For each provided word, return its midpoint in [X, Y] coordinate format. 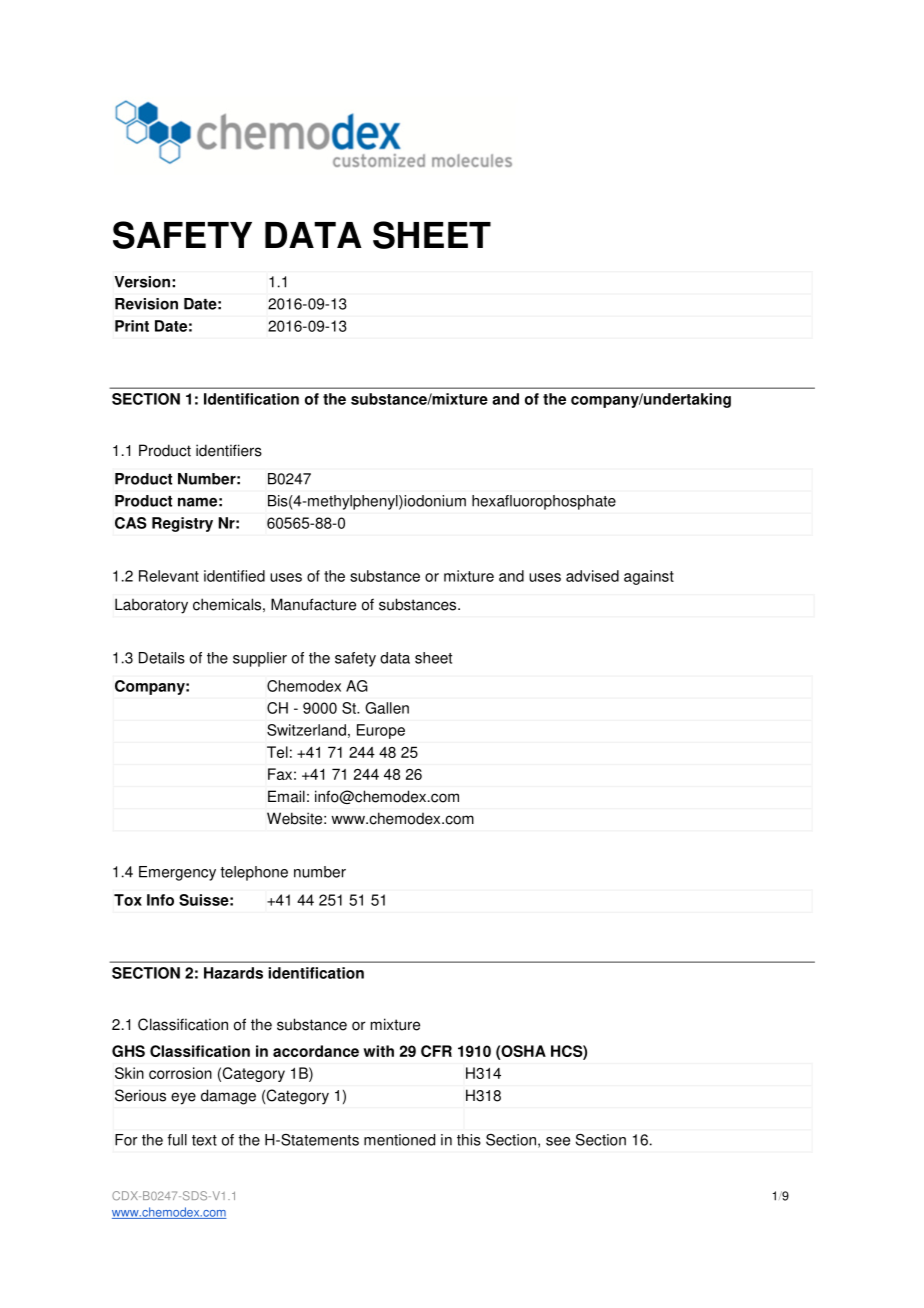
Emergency [177, 873]
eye [183, 1098]
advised [592, 576]
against [649, 577]
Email [286, 796]
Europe [381, 731]
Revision [146, 304]
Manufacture [313, 604]
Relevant [169, 576]
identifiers [229, 450]
